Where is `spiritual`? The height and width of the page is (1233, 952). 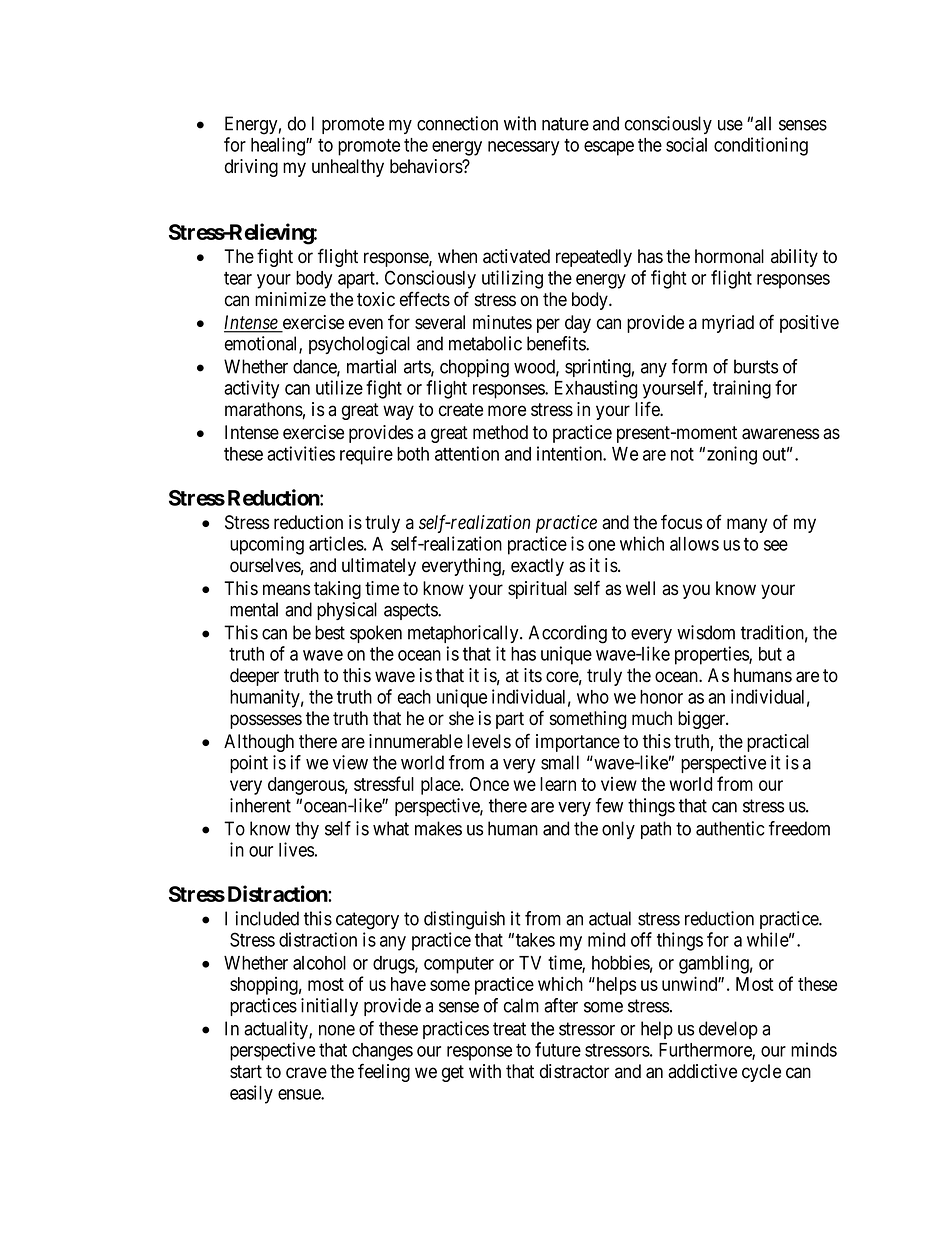 spiritual is located at coordinates (537, 590).
